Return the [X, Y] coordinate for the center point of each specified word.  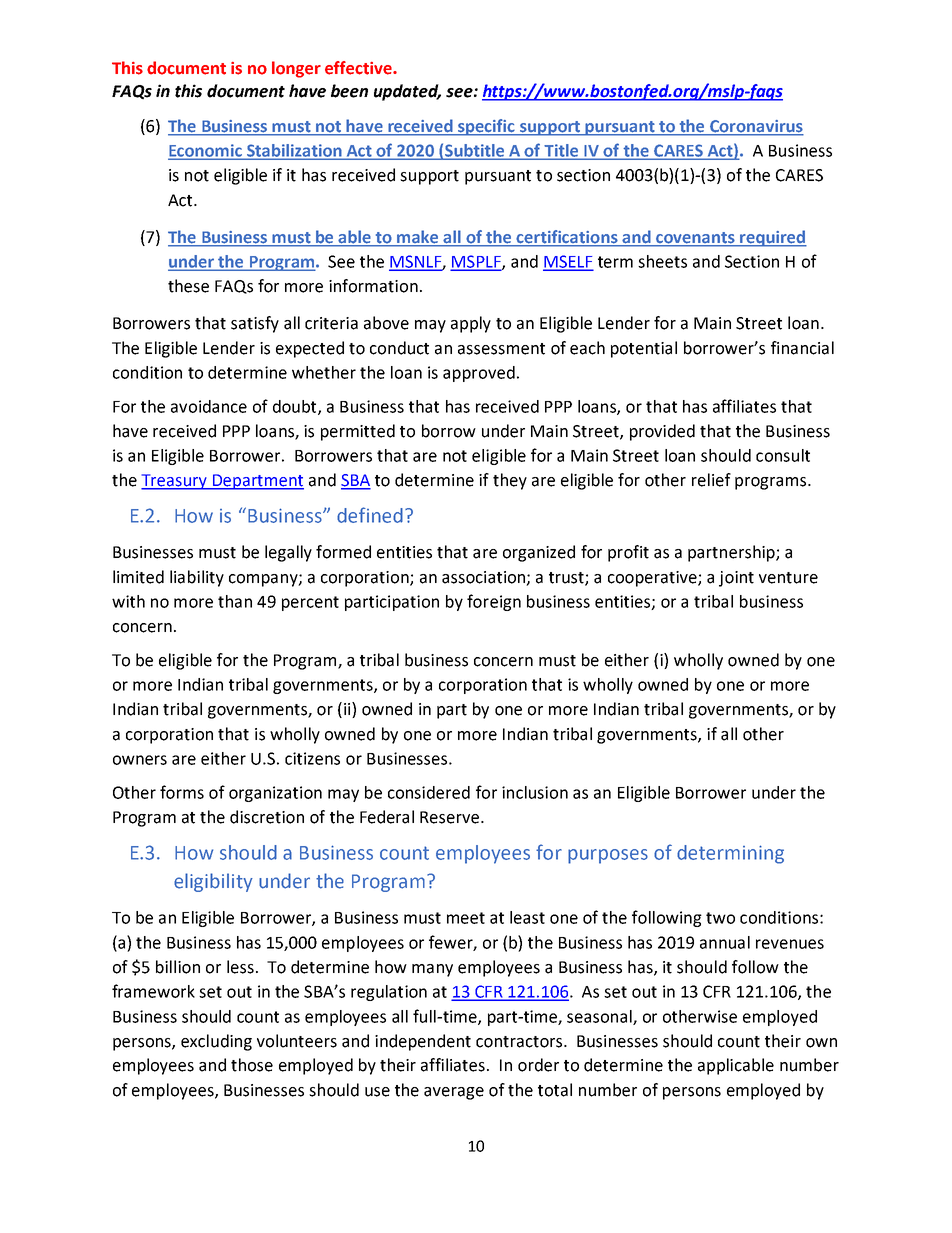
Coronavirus [756, 127]
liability [197, 578]
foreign [494, 602]
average [454, 1093]
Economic [206, 151]
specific [486, 127]
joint [736, 579]
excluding [216, 1042]
